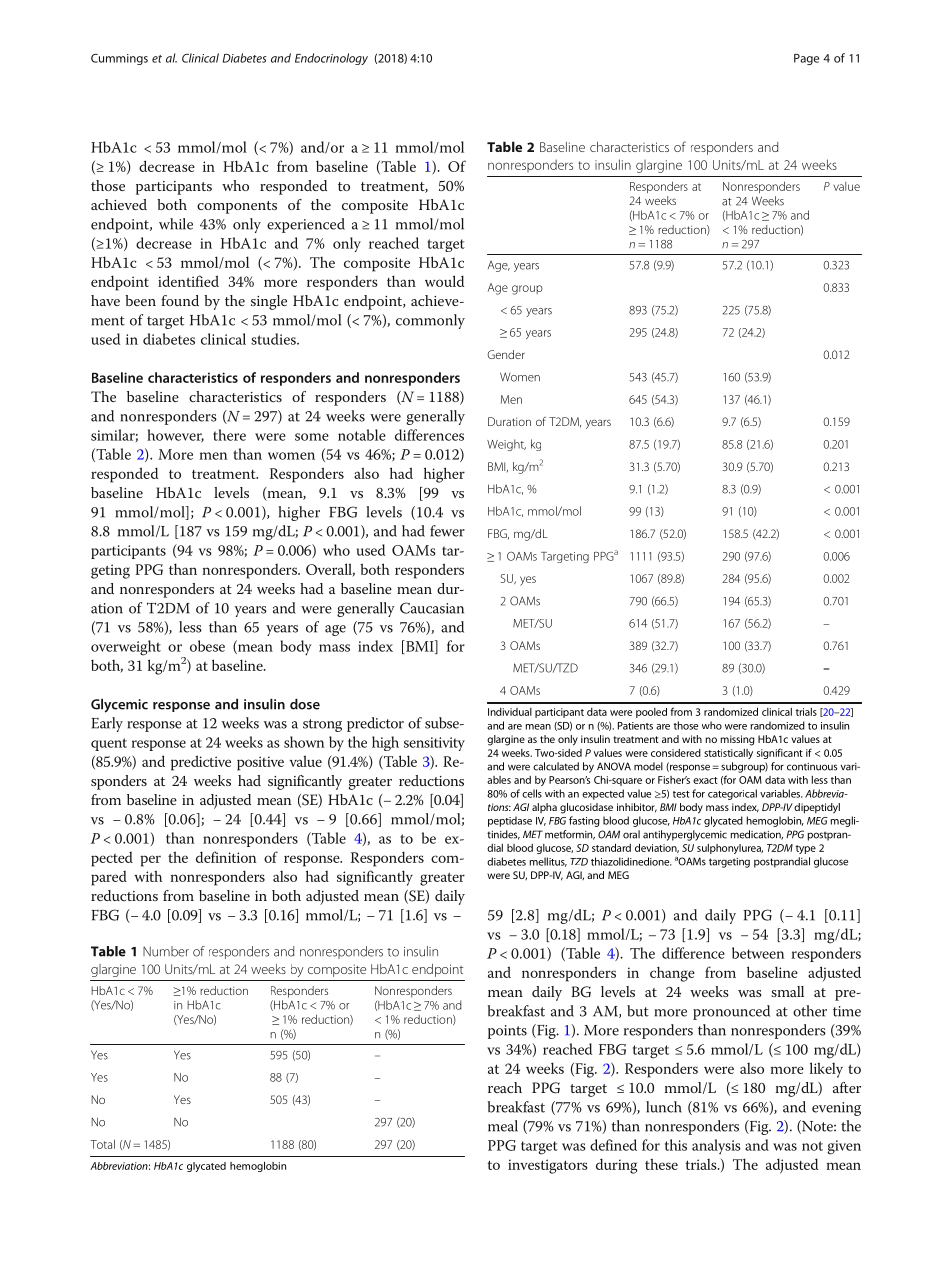 Image resolution: width=952 pixels, height=1265 pixels. Describe the element at coordinates (532, 793) in the page. I see `cells` at that location.
